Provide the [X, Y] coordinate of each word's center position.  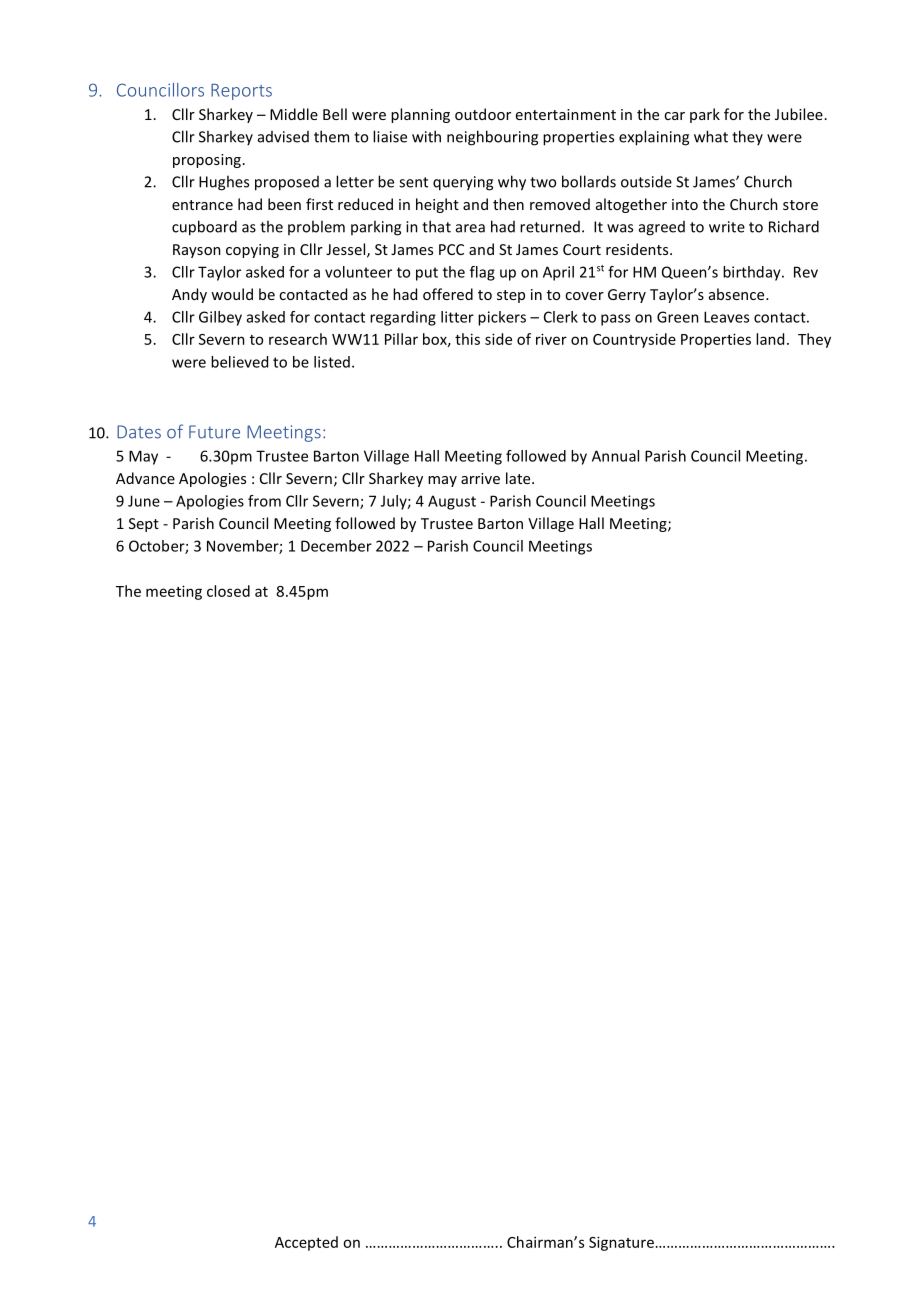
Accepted [306, 1243]
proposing [207, 161]
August [452, 502]
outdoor [483, 114]
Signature [621, 1243]
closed [228, 591]
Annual [615, 456]
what [711, 136]
